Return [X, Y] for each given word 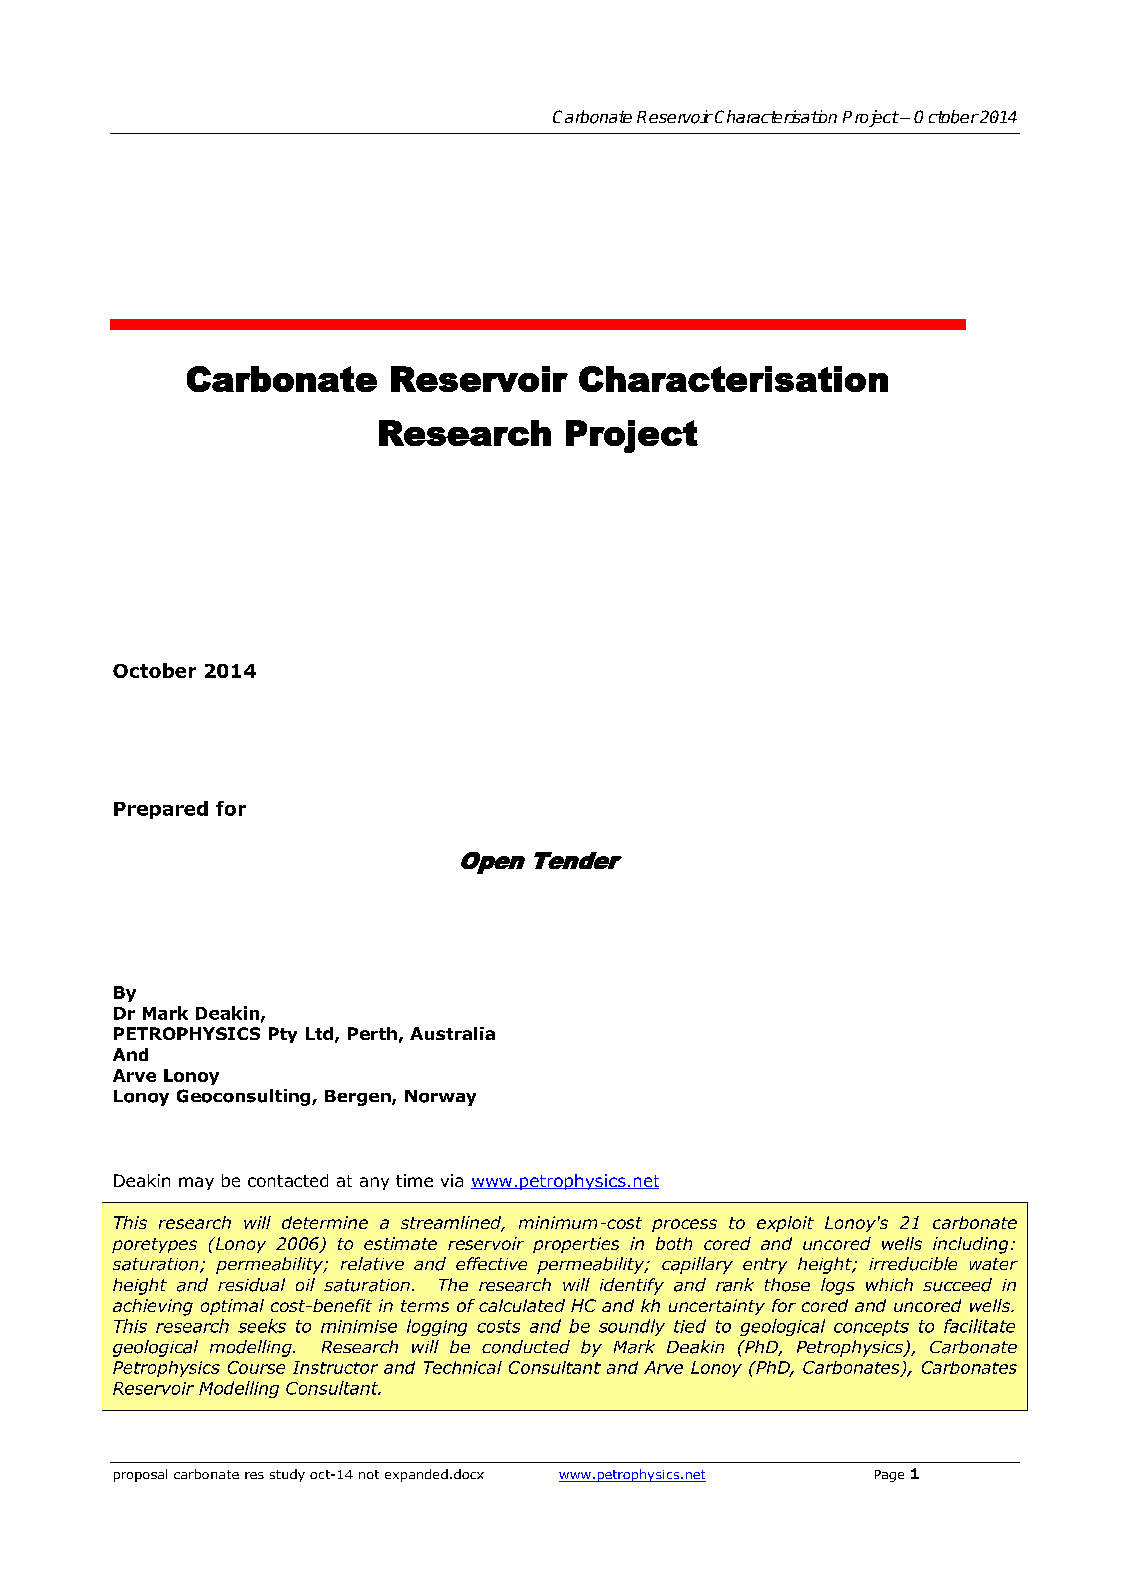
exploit [785, 1224]
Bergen [359, 1098]
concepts [871, 1328]
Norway [440, 1098]
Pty [283, 1035]
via [452, 1180]
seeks [262, 1326]
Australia [452, 1033]
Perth [372, 1033]
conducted [526, 1347]
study [287, 1475]
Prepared [161, 810]
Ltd [319, 1033]
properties [576, 1245]
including [970, 1245]
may [196, 1183]
